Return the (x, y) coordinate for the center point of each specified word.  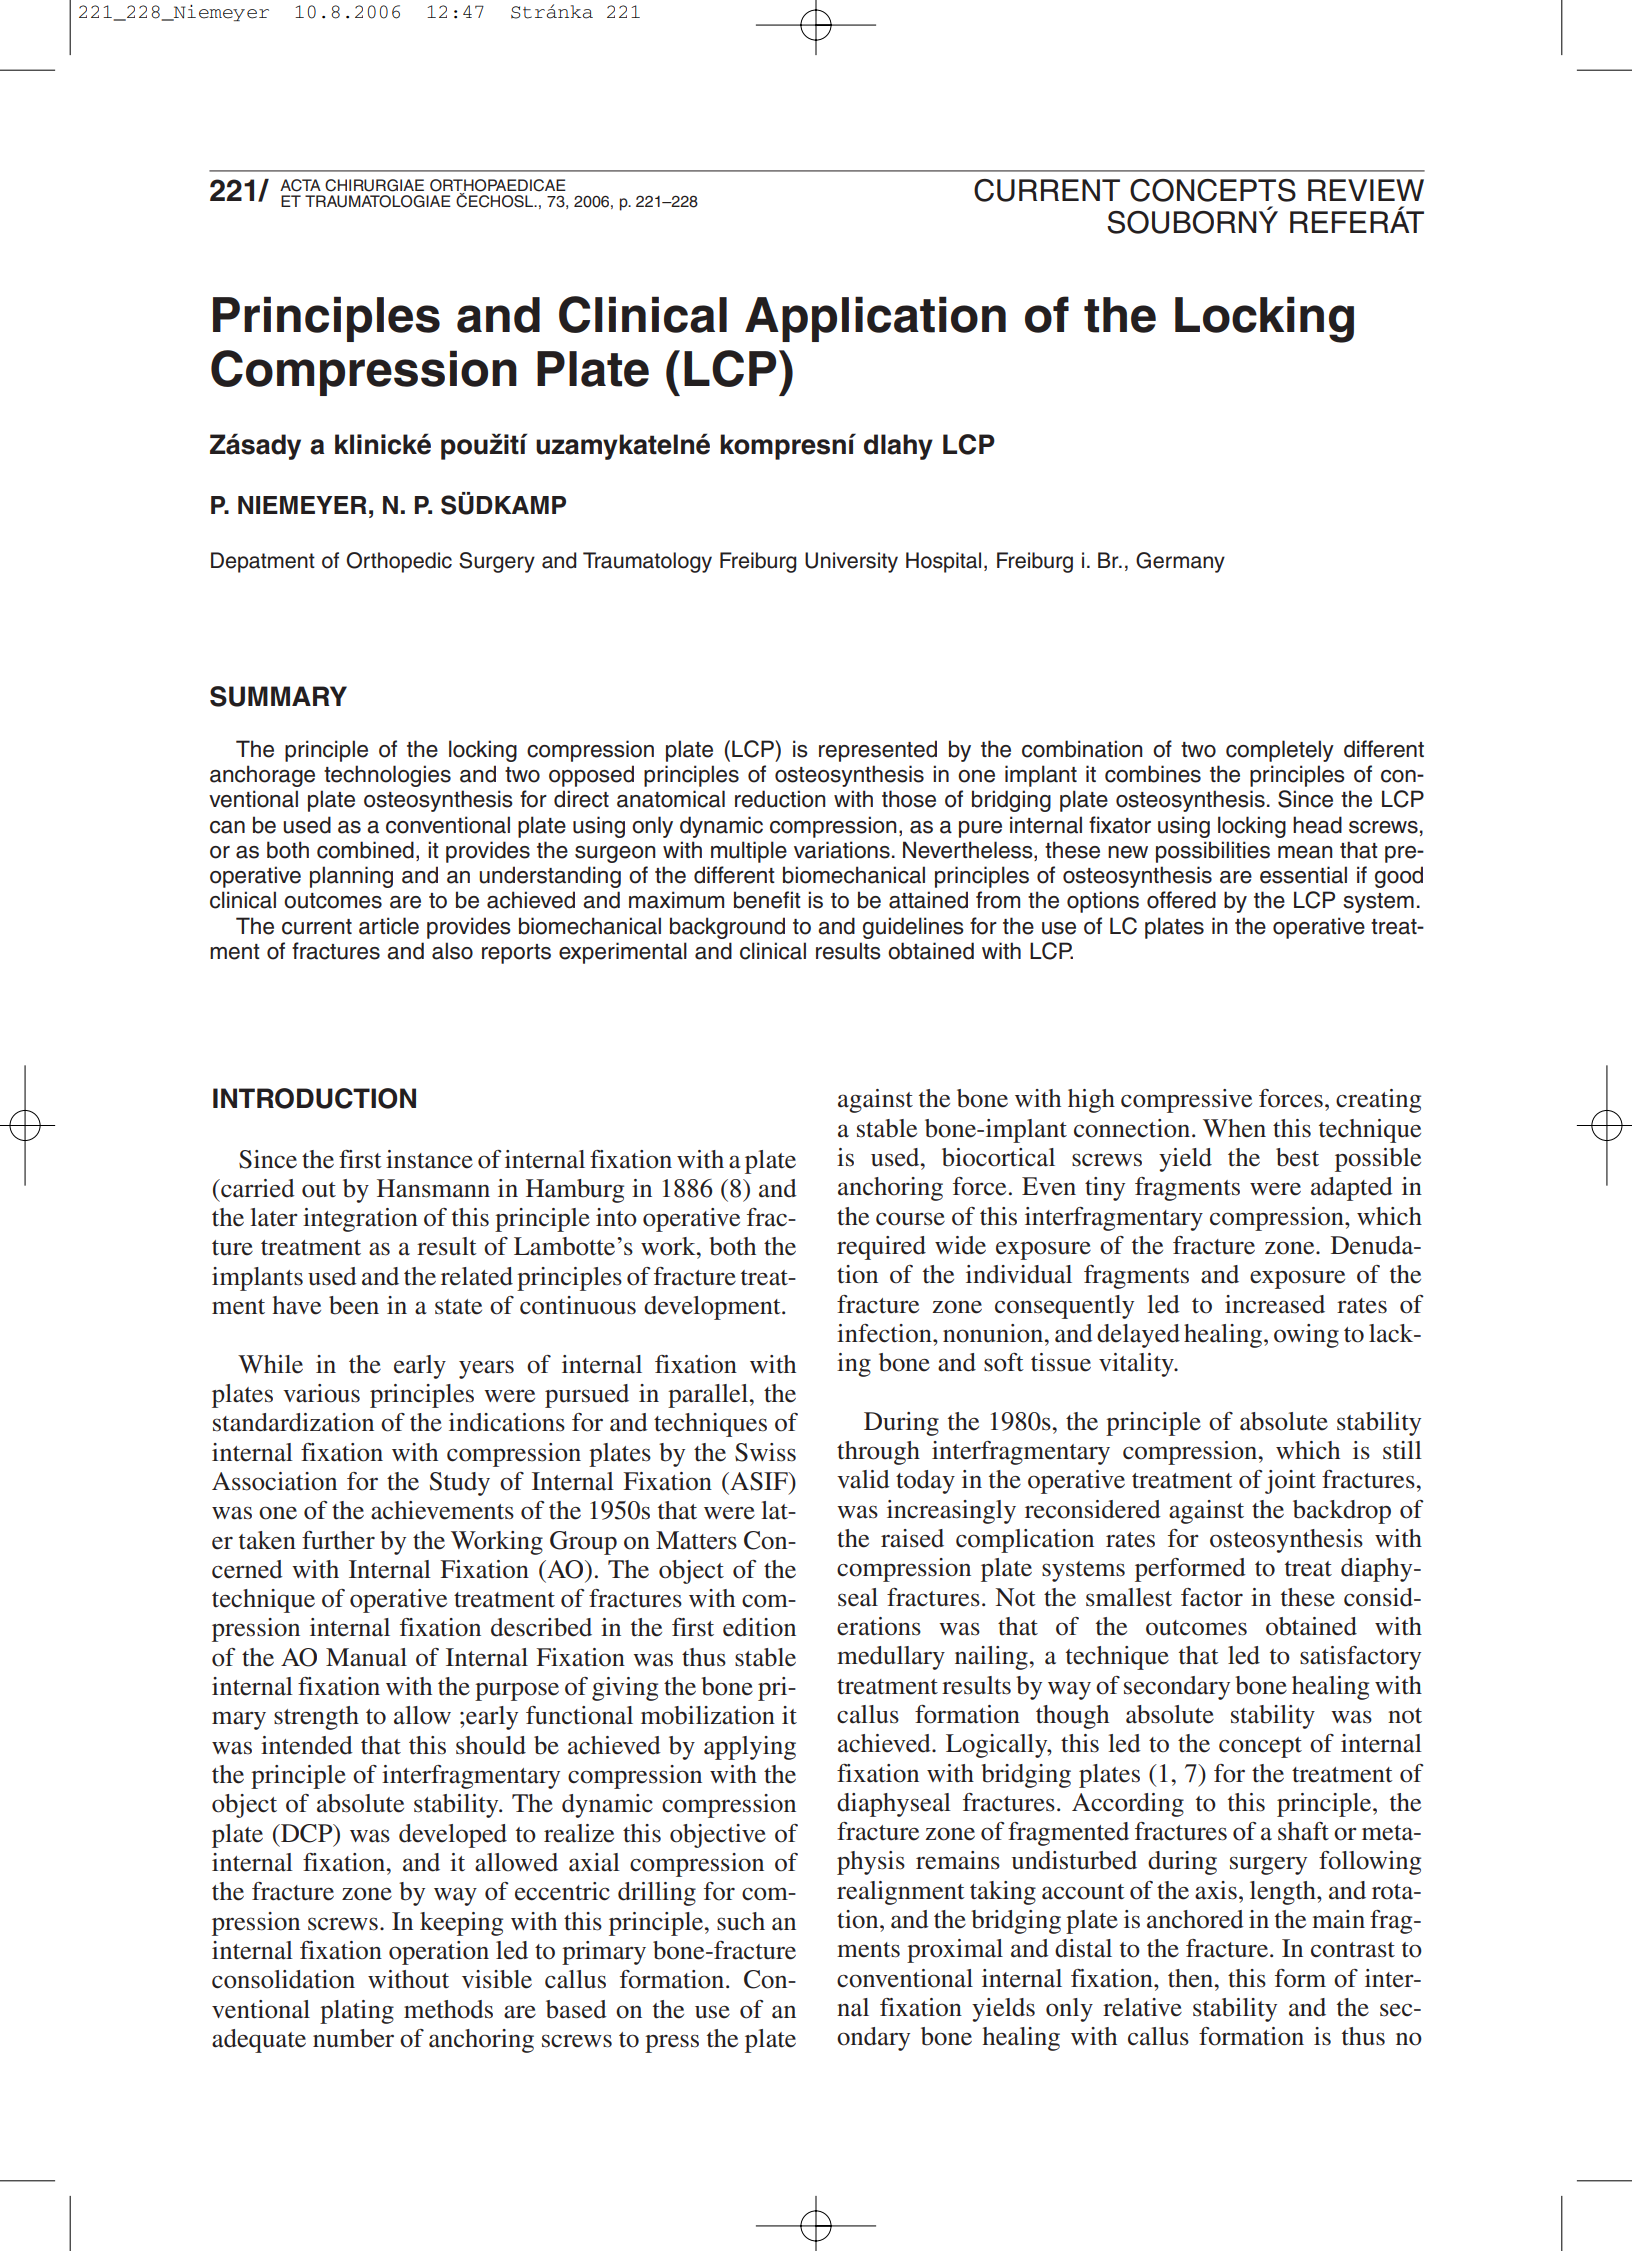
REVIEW (1366, 190)
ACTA (300, 185)
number (353, 2038)
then (1192, 1978)
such (741, 1921)
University (851, 562)
